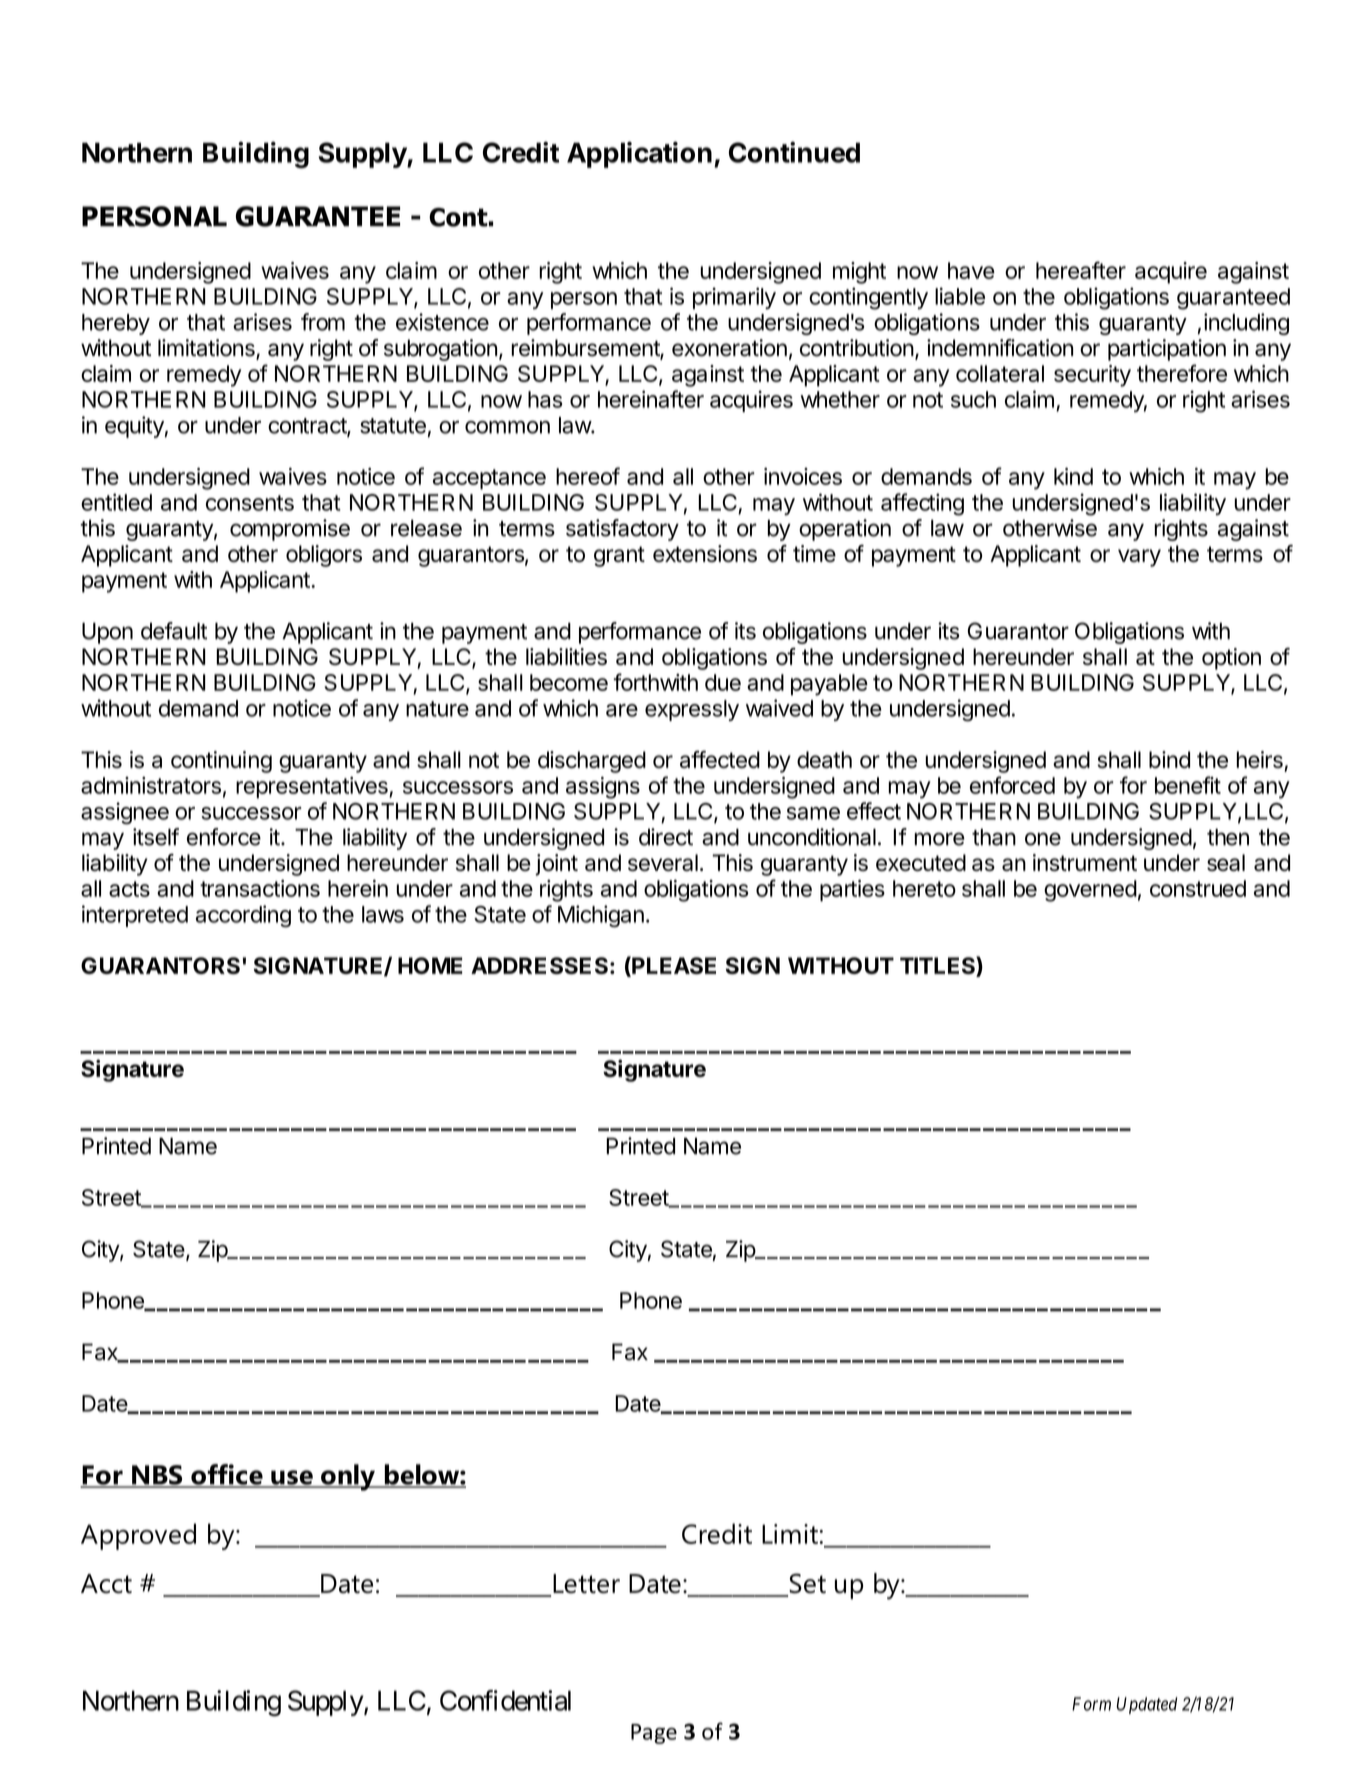 The image size is (1370, 1772). I want to click on Acct, so click(106, 1584).
